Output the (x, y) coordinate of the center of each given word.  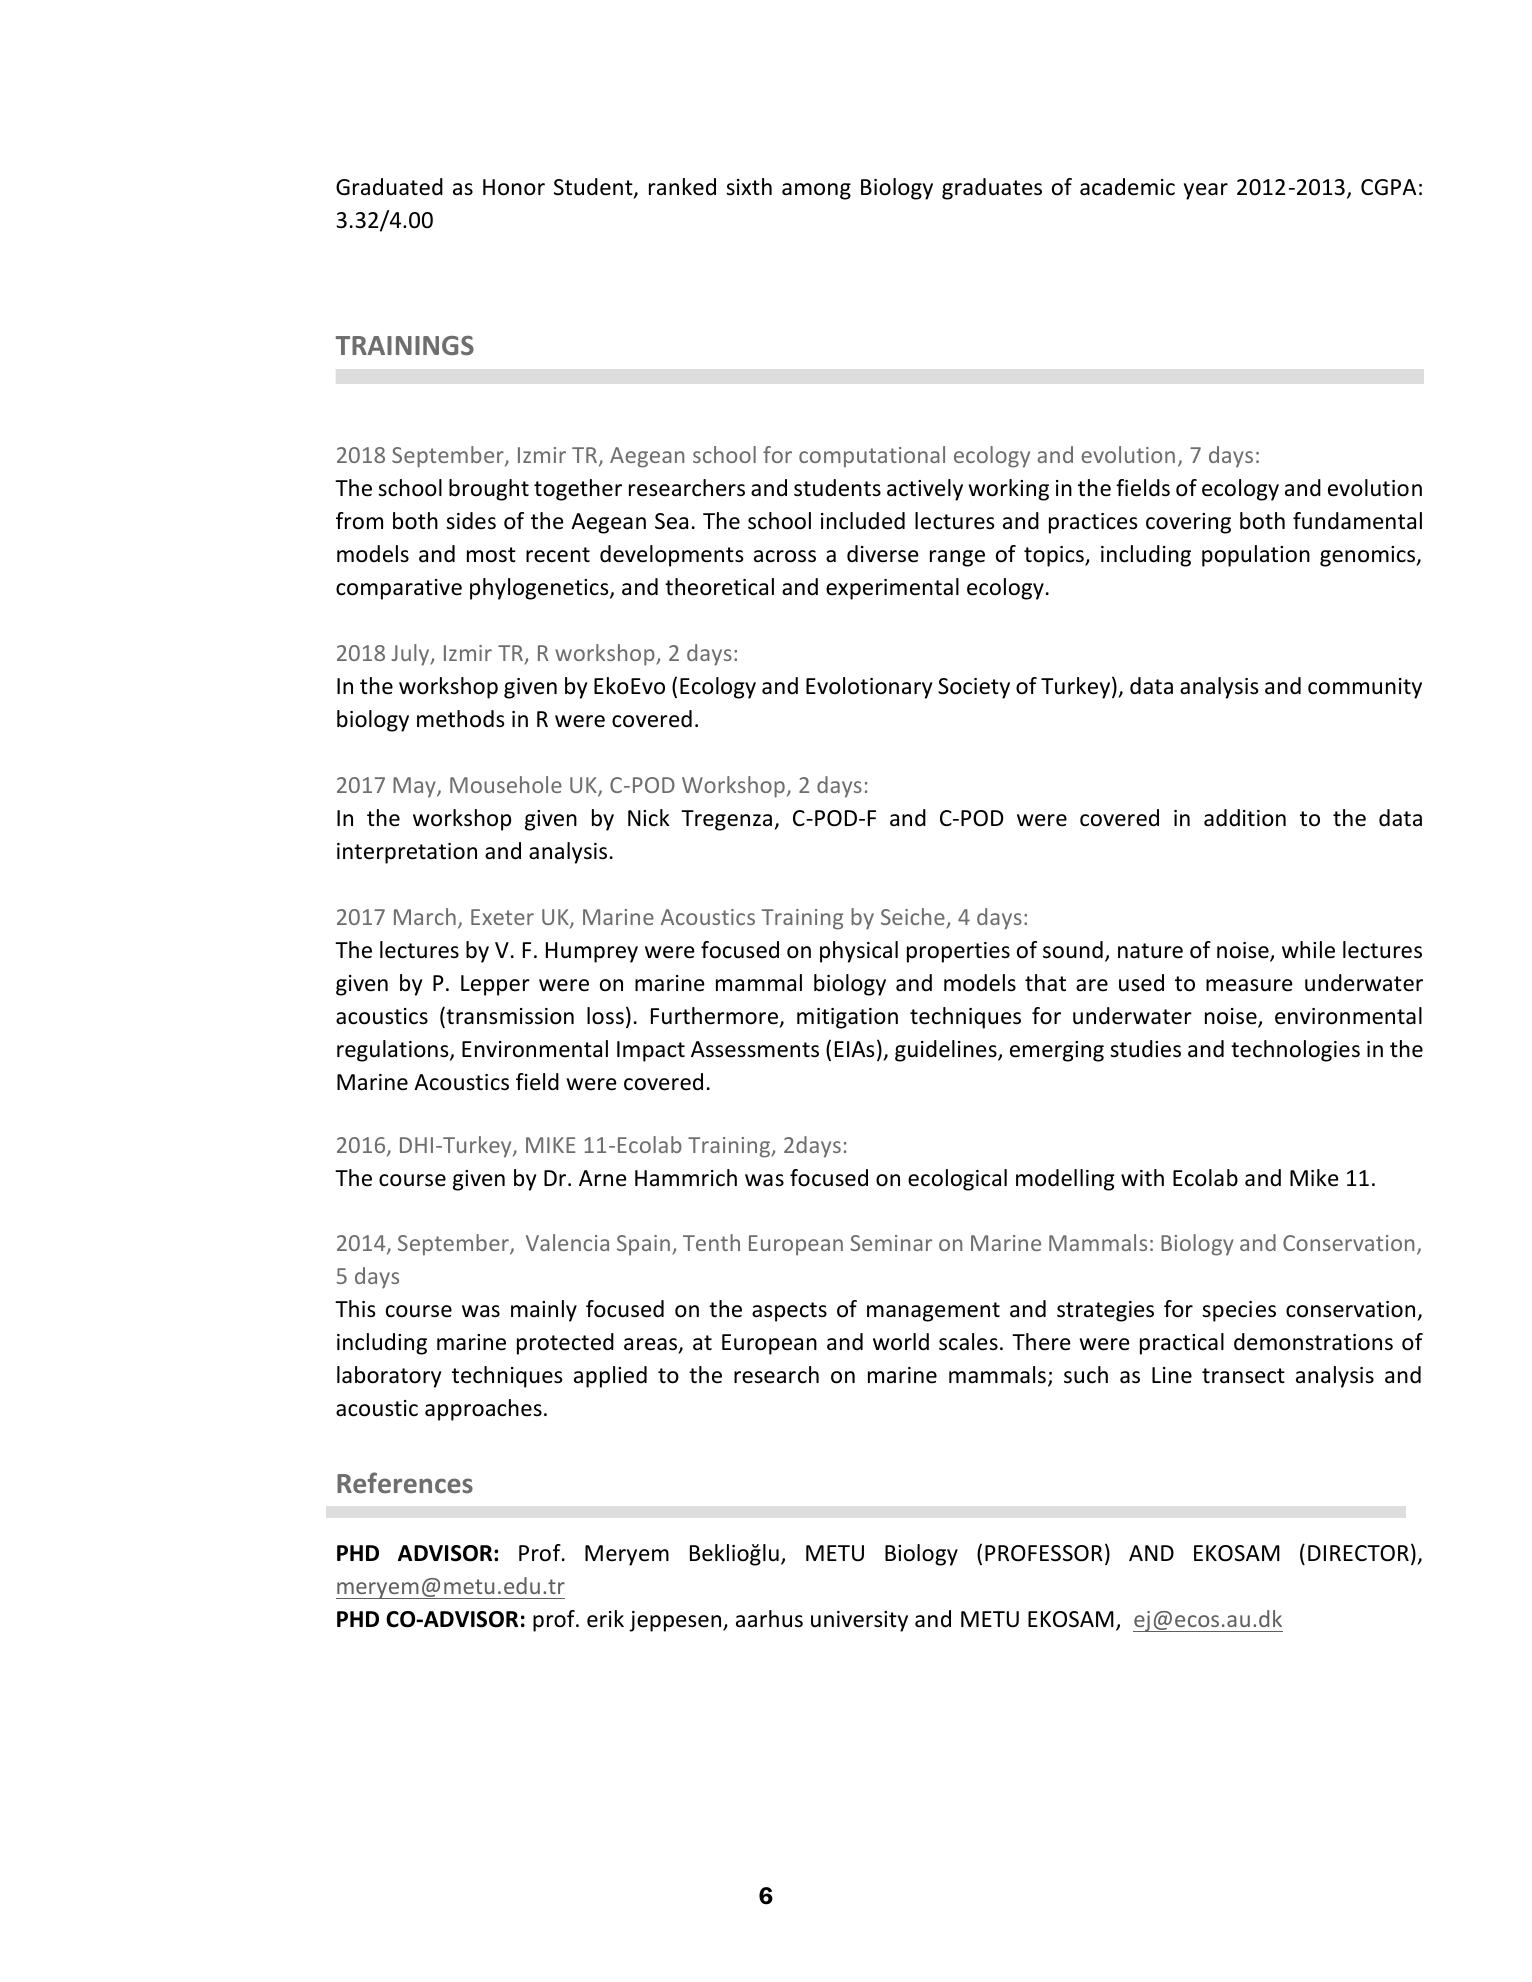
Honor (514, 187)
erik (605, 1619)
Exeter (502, 917)
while (1308, 950)
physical (859, 952)
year (1206, 191)
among (816, 191)
